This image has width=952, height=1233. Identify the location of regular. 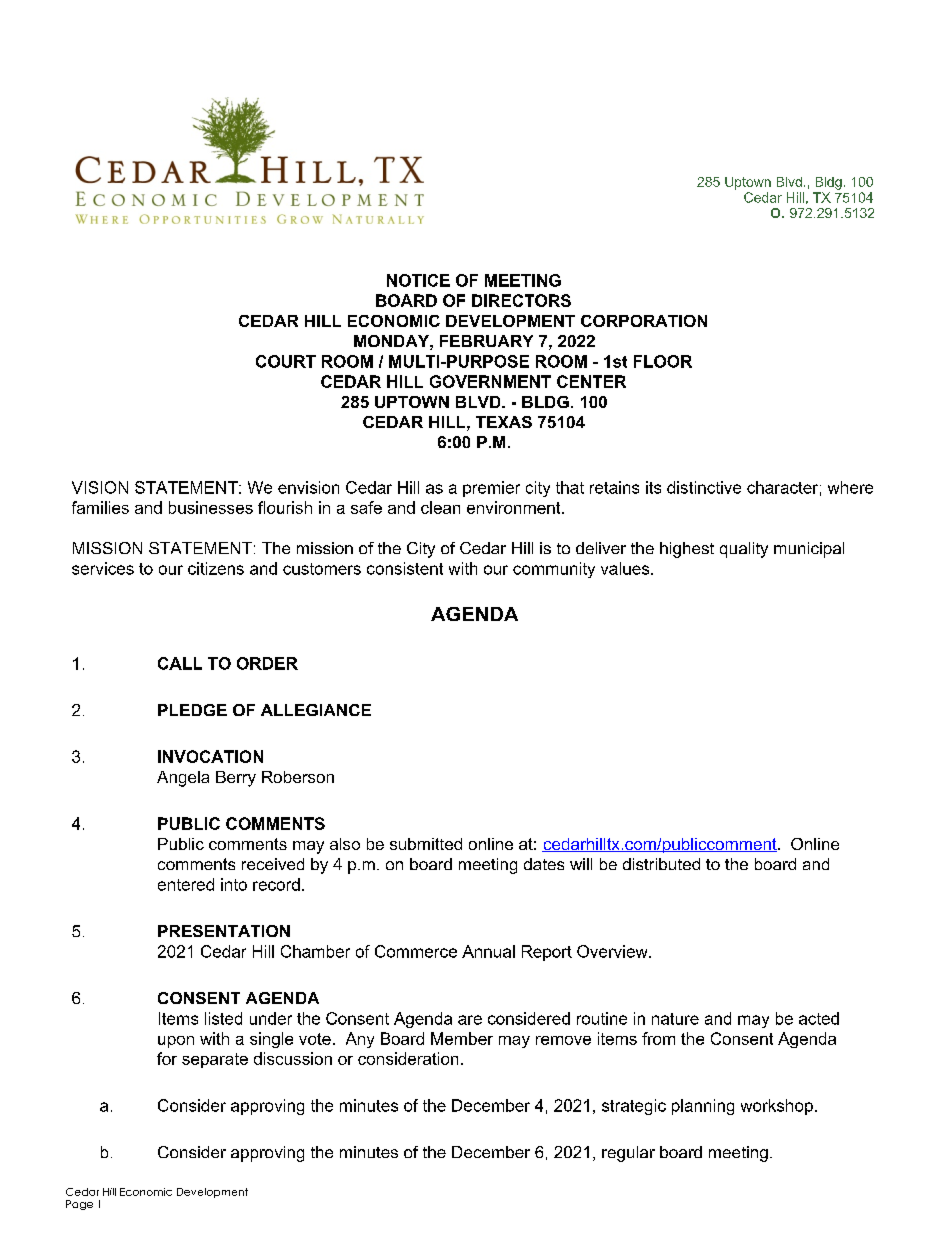
(628, 1154).
